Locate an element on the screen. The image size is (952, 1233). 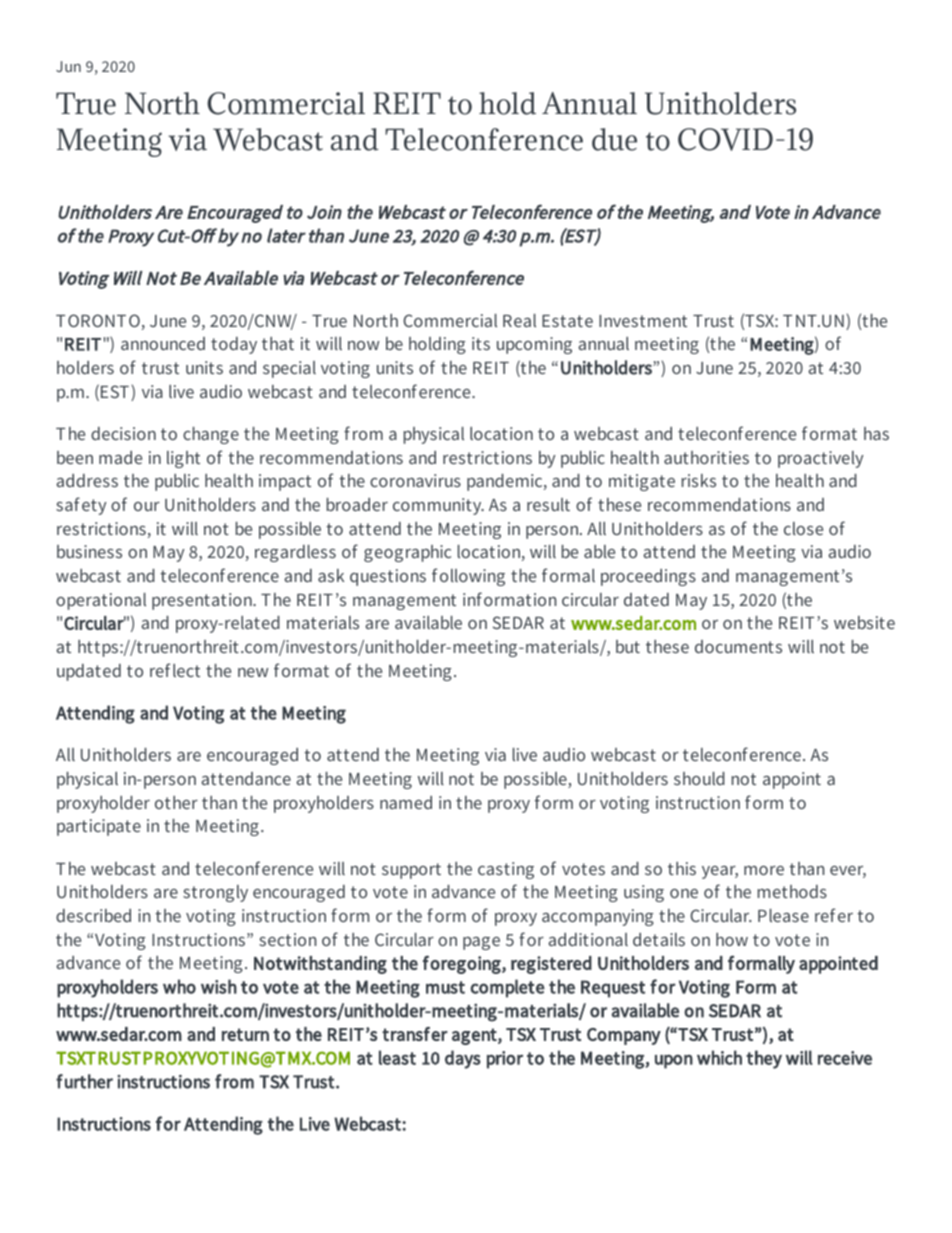
Investment is located at coordinates (643, 321).
